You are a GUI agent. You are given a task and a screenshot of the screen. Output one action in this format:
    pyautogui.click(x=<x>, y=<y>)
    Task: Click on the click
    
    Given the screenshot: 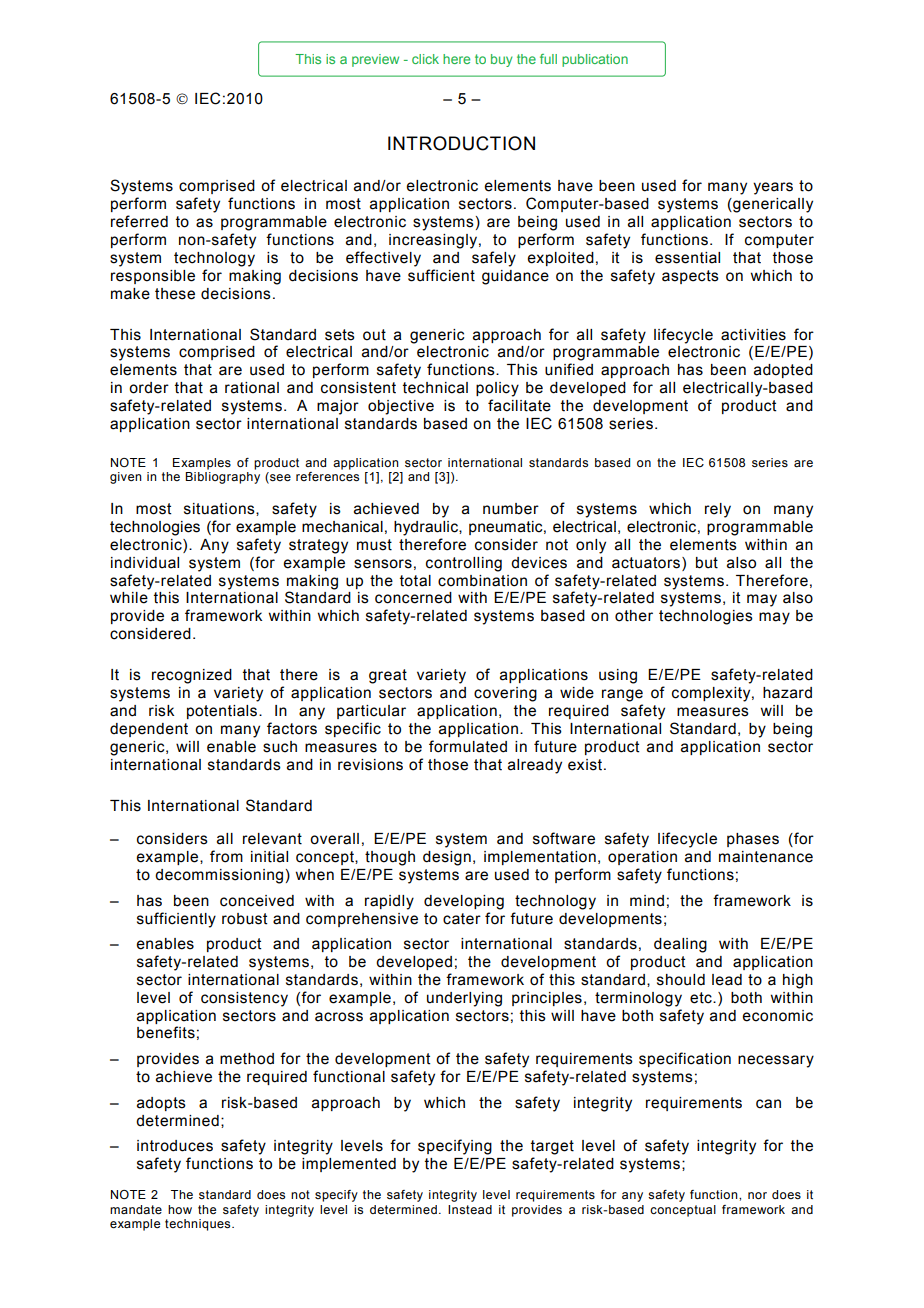 What is the action you would take?
    pyautogui.click(x=425, y=59)
